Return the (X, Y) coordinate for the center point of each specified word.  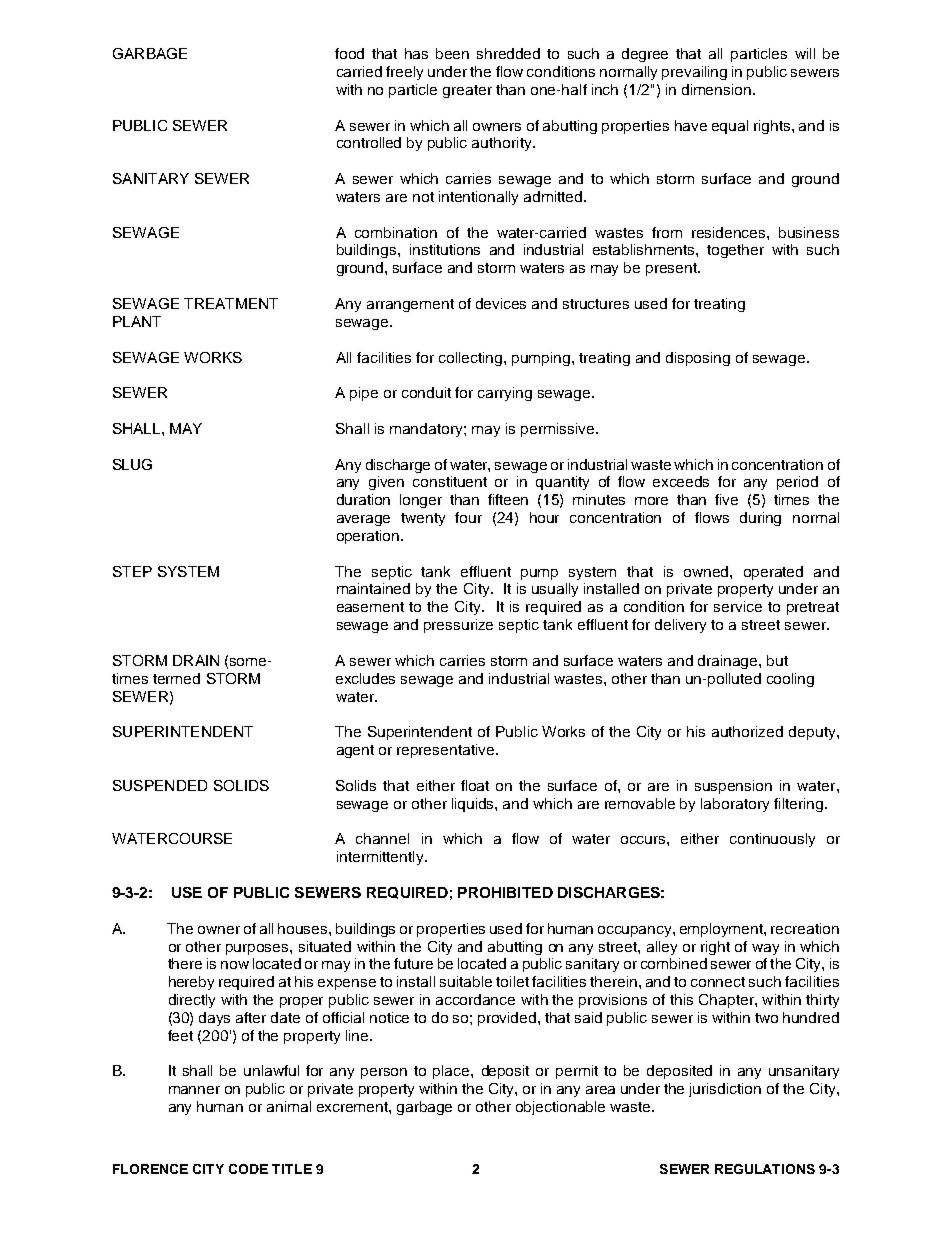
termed (176, 678)
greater (467, 91)
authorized (747, 731)
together (735, 251)
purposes (258, 949)
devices (501, 303)
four (468, 517)
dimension (716, 89)
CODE (248, 1169)
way (765, 949)
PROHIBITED (505, 892)
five (726, 499)
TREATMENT (231, 303)
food (349, 53)
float (475, 785)
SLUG (132, 464)
